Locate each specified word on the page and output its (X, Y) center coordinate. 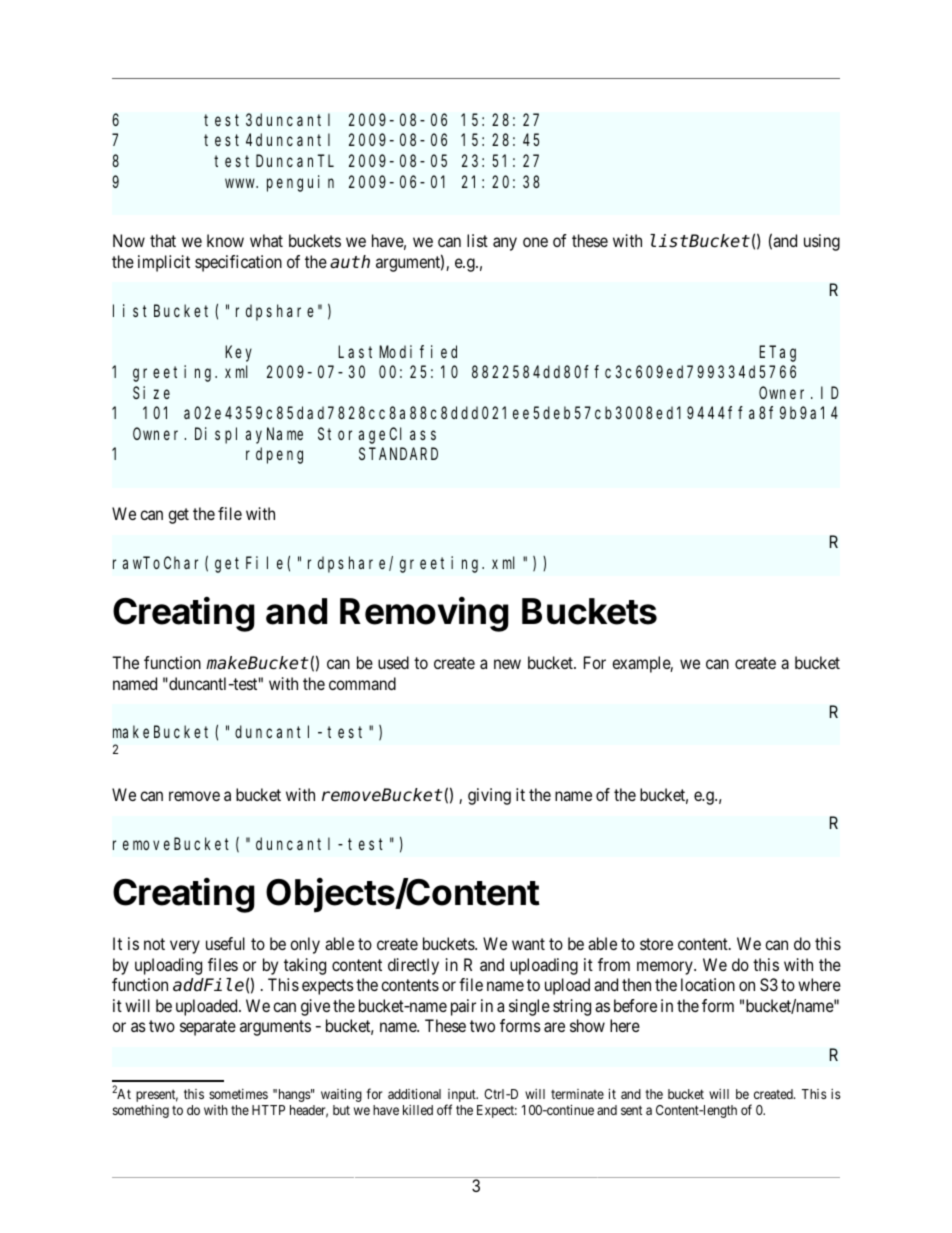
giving (489, 796)
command (362, 683)
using (822, 242)
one (535, 242)
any (505, 244)
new (507, 664)
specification (238, 263)
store (656, 944)
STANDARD (398, 454)
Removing (424, 614)
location (708, 984)
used (393, 662)
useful (225, 943)
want (528, 944)
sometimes (238, 1094)
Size (151, 392)
